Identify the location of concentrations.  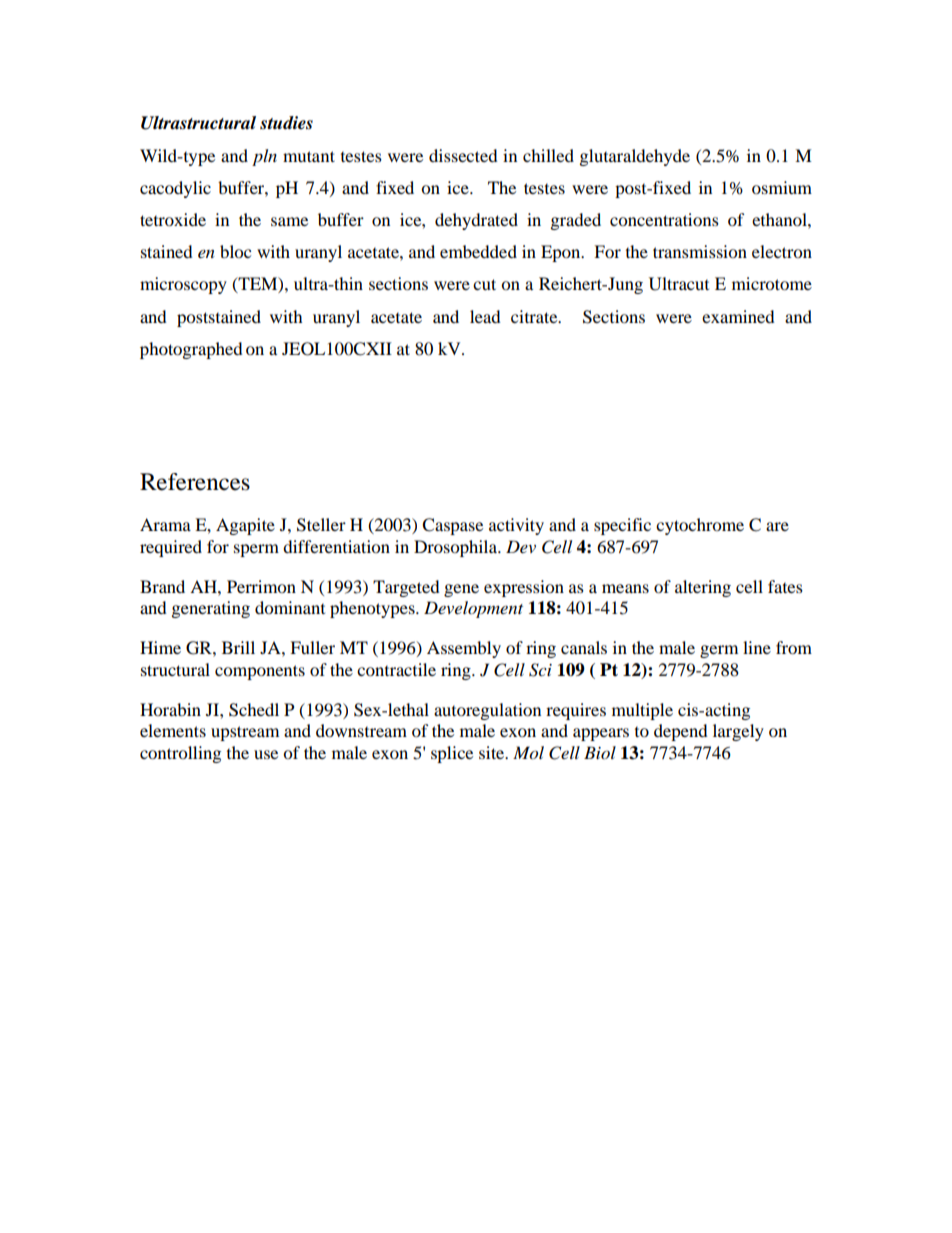
(664, 219).
